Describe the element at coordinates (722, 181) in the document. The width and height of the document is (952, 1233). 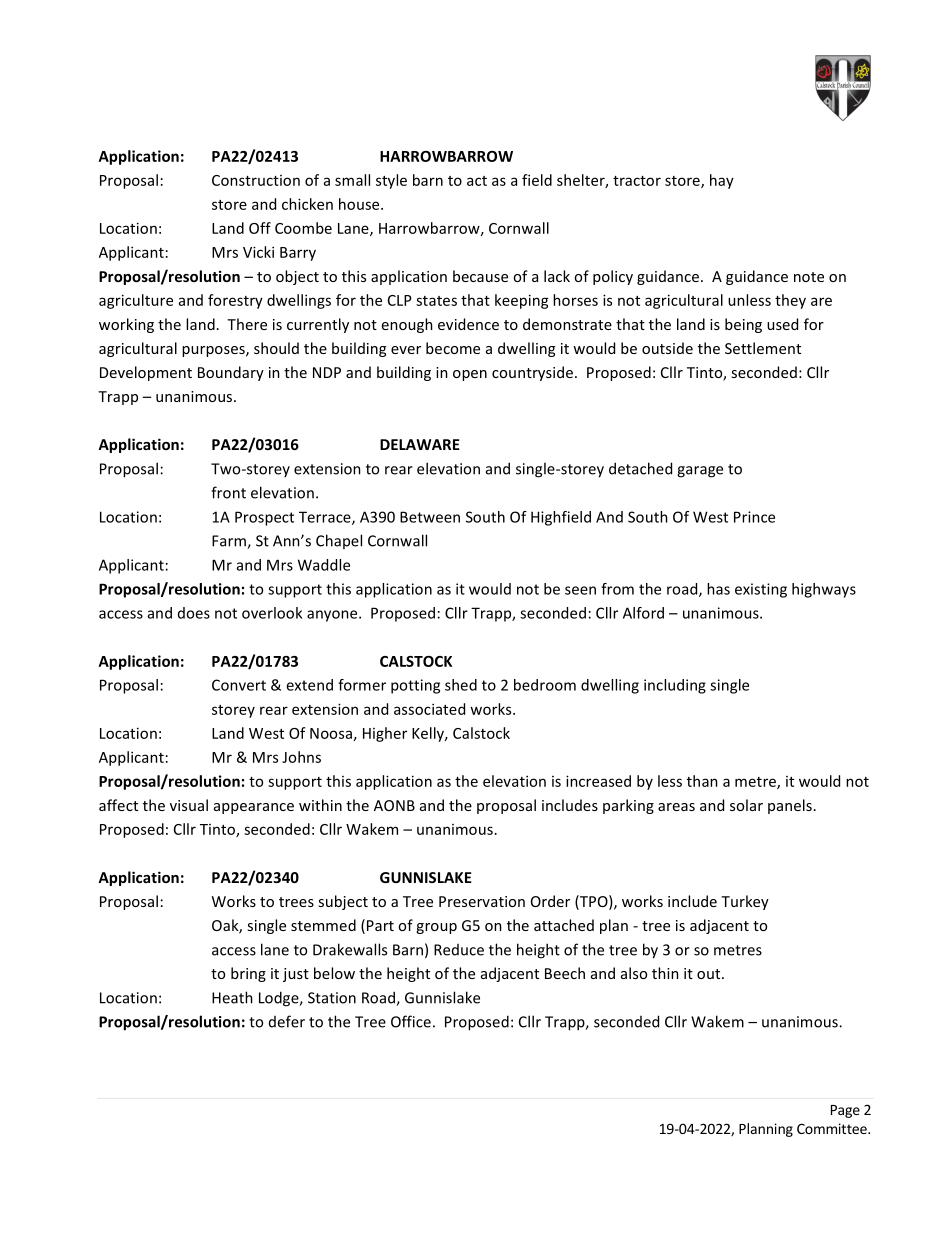
I see `hay` at that location.
